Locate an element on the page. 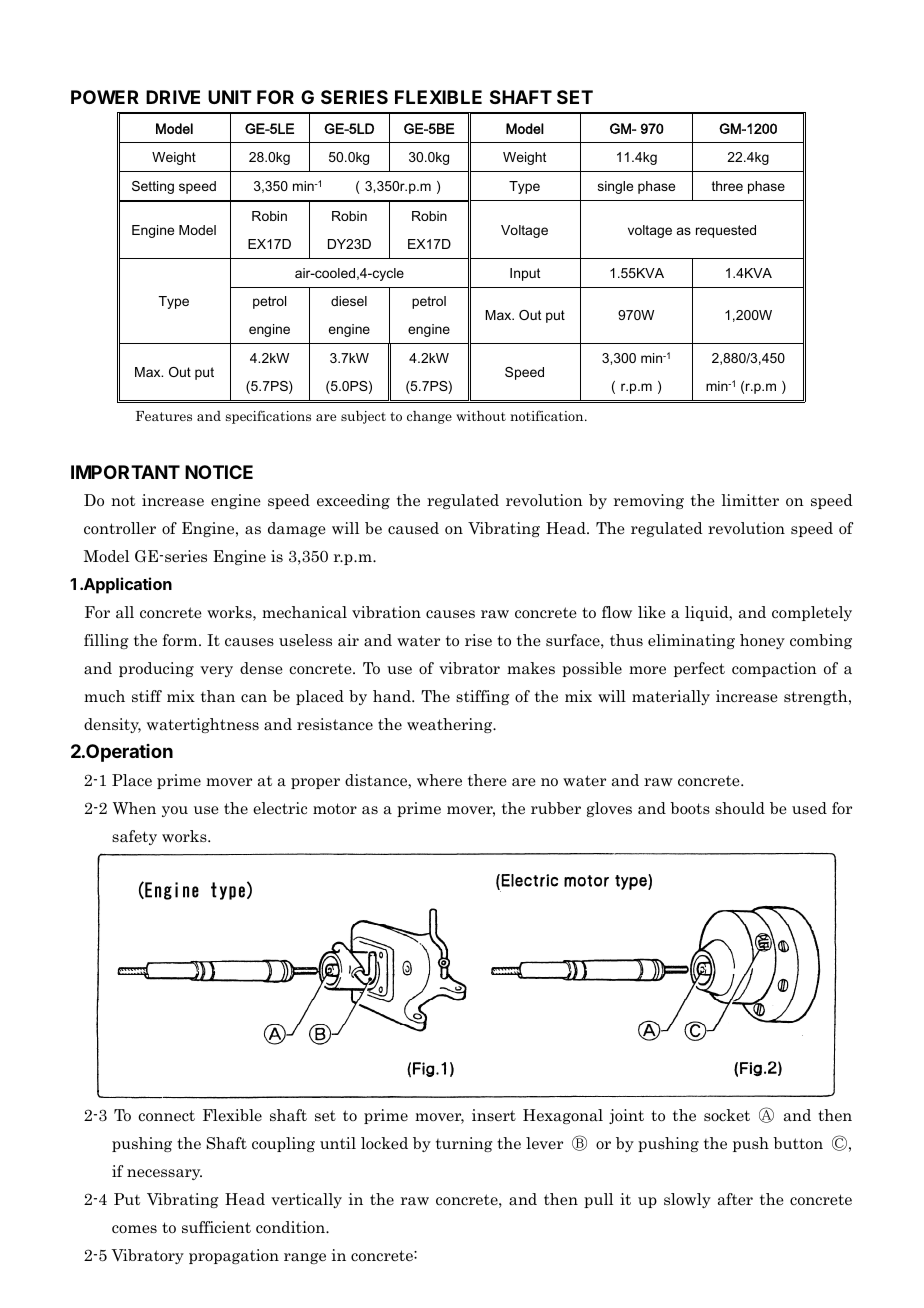 This image has height=1308, width=924. turning is located at coordinates (464, 1144).
